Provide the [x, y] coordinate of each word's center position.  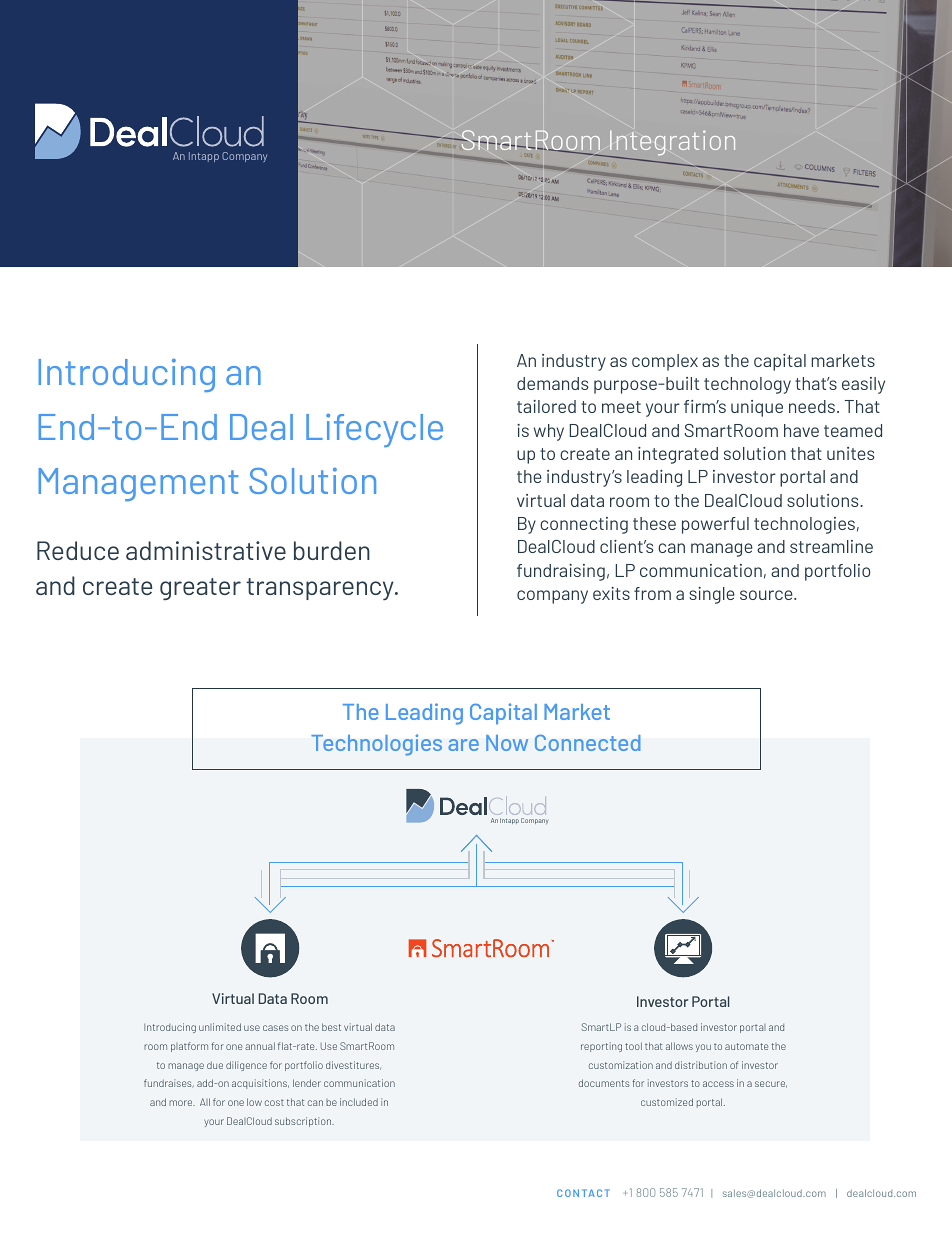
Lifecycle [374, 430]
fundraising [561, 572]
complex [665, 362]
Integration [671, 144]
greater [200, 589]
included [359, 1102]
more [182, 1103]
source [767, 595]
